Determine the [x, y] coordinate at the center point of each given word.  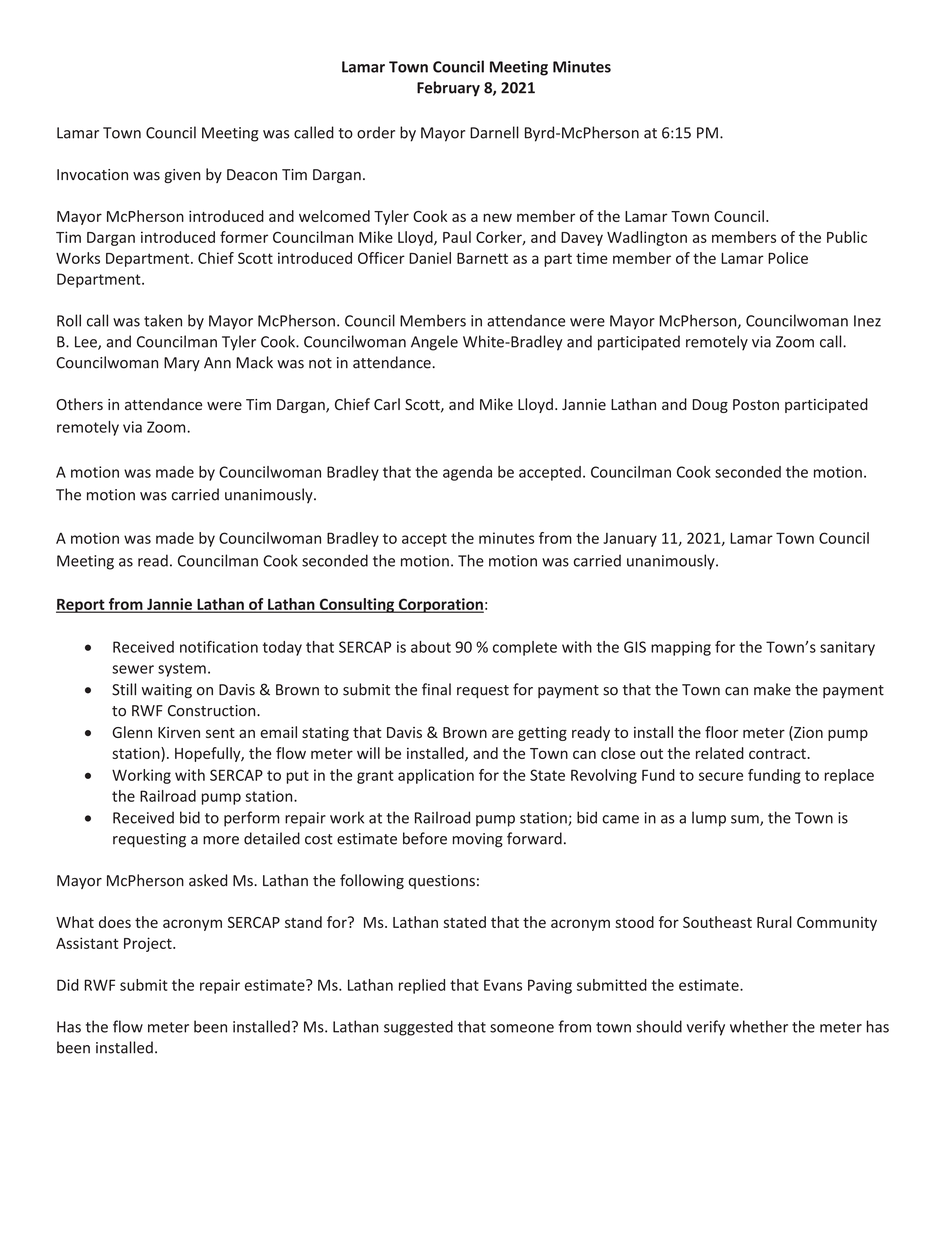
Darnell [494, 132]
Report [81, 606]
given [182, 176]
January [630, 540]
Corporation [440, 605]
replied [422, 986]
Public [847, 237]
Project [149, 944]
